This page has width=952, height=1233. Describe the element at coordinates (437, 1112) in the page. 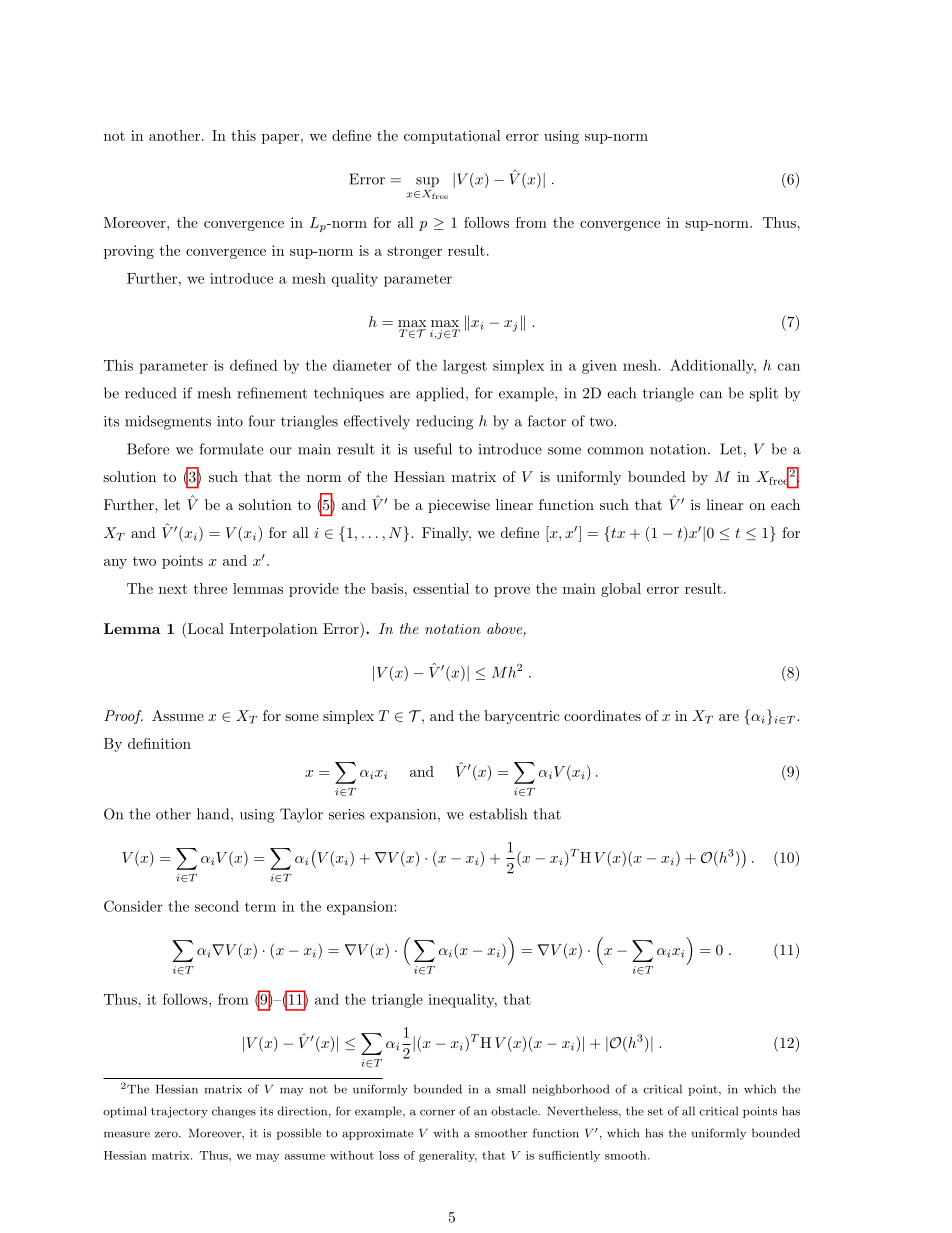

I see `corner` at that location.
